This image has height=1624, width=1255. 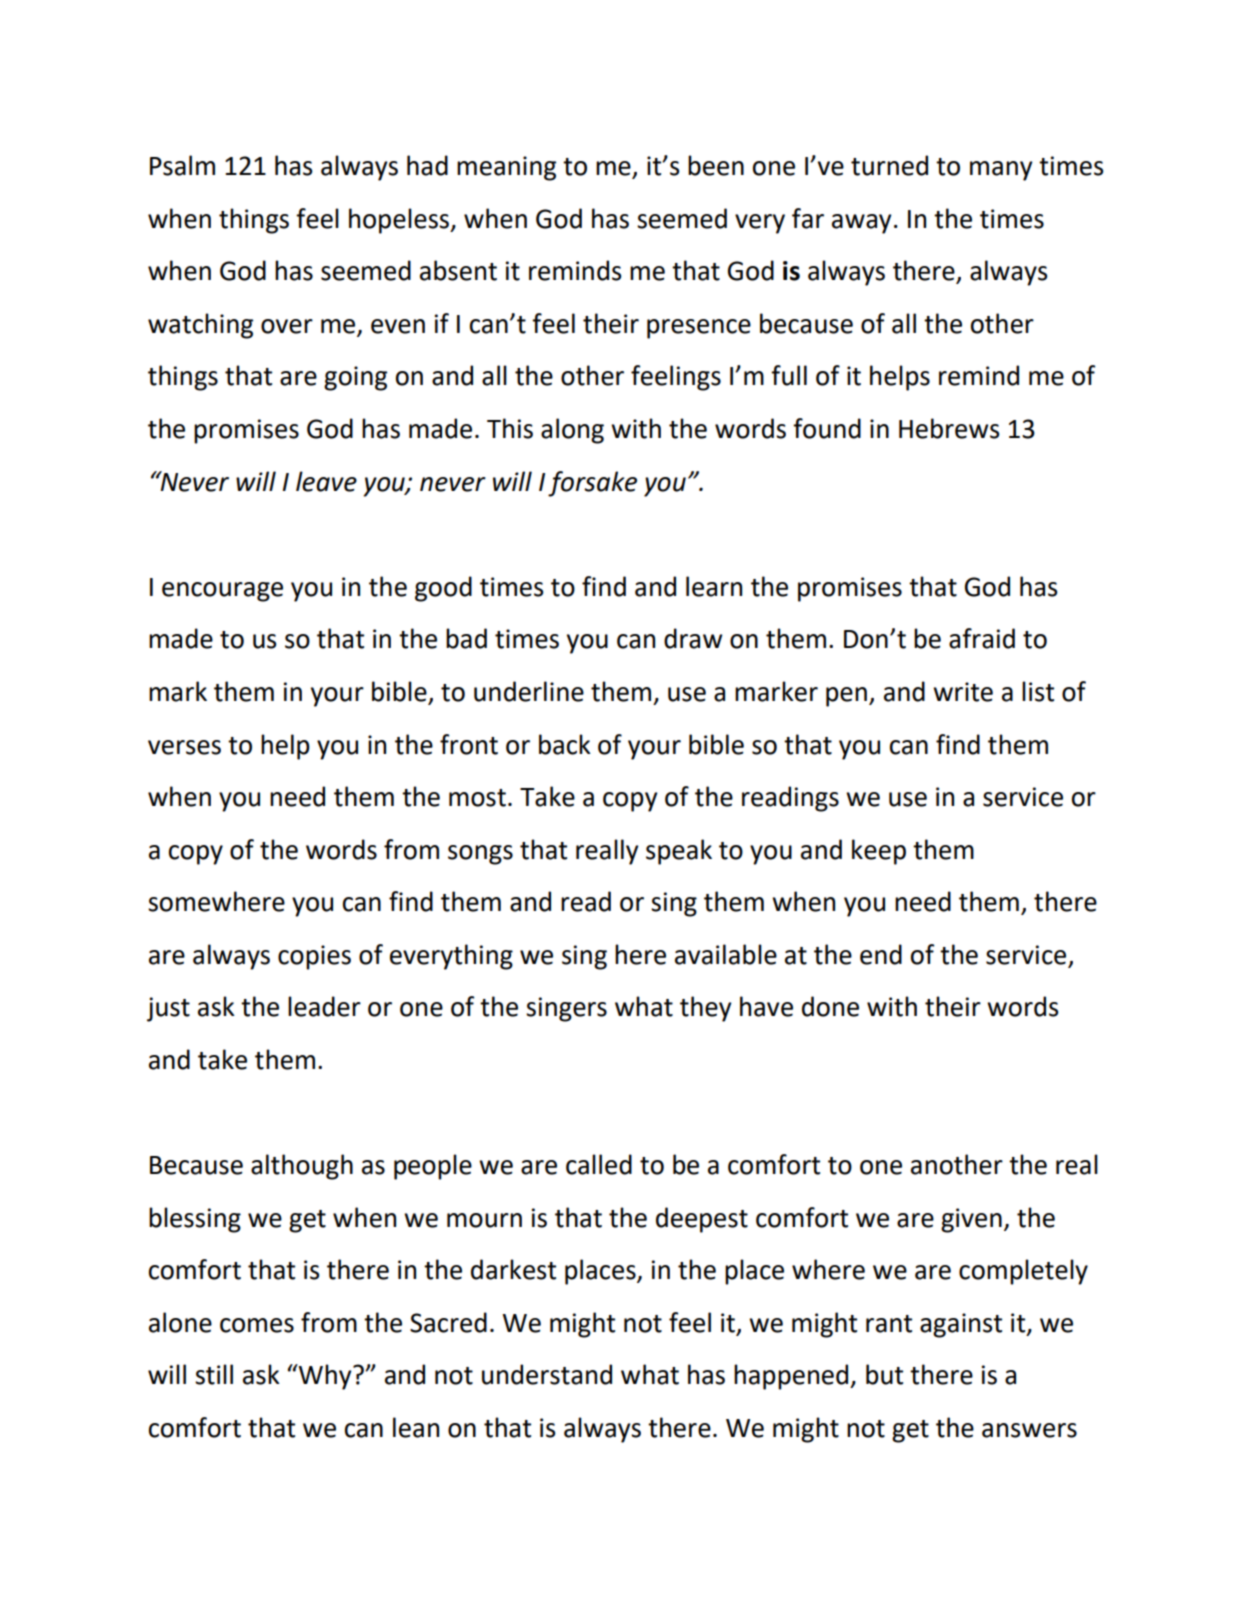 I want to click on turned, so click(x=889, y=165).
